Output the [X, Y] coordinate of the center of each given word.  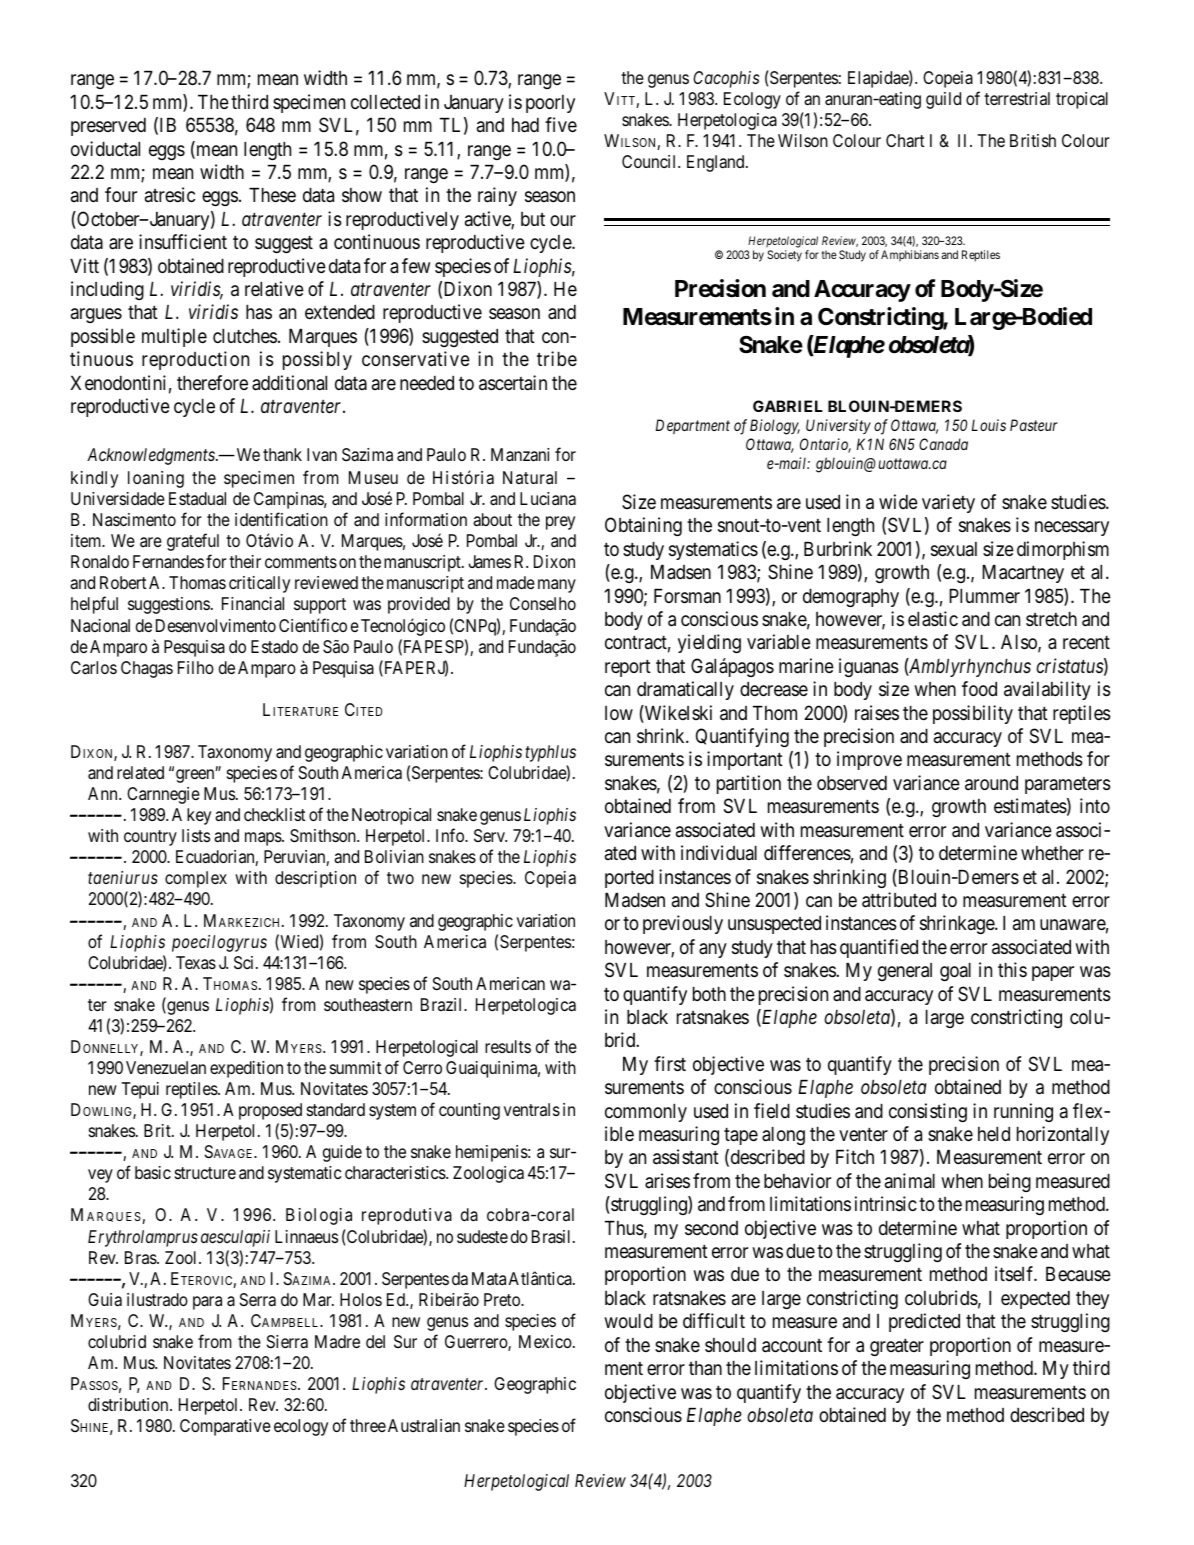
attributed [899, 900]
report [628, 668]
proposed [270, 1111]
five [561, 124]
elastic [933, 619]
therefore [212, 382]
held [994, 1134]
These [272, 195]
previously [683, 924]
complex [196, 879]
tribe [557, 358]
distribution [129, 1404]
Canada [943, 444]
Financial [253, 604]
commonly [646, 1113]
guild [943, 100]
